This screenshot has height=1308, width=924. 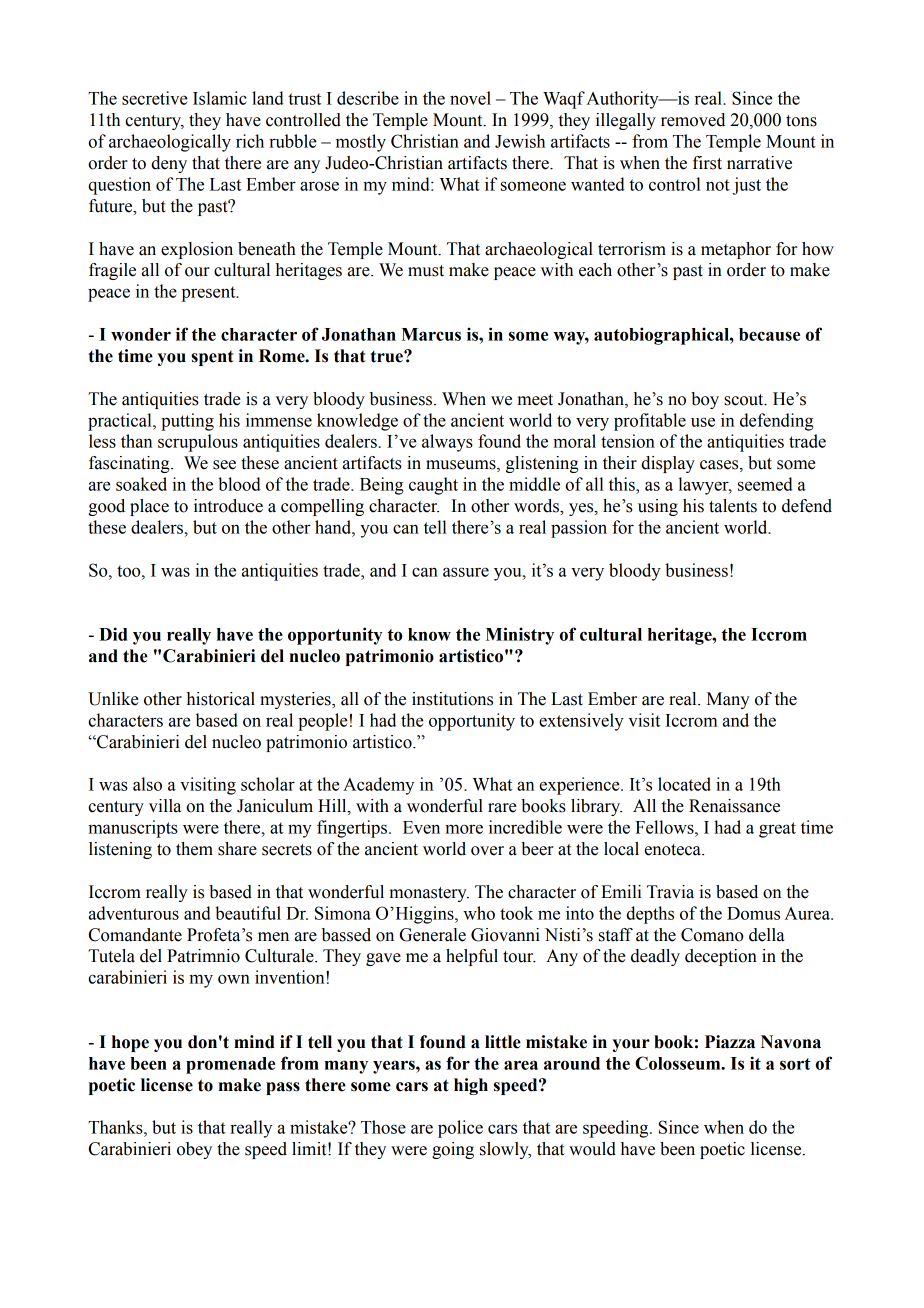 What do you see at coordinates (452, 699) in the screenshot?
I see `institutions` at bounding box center [452, 699].
